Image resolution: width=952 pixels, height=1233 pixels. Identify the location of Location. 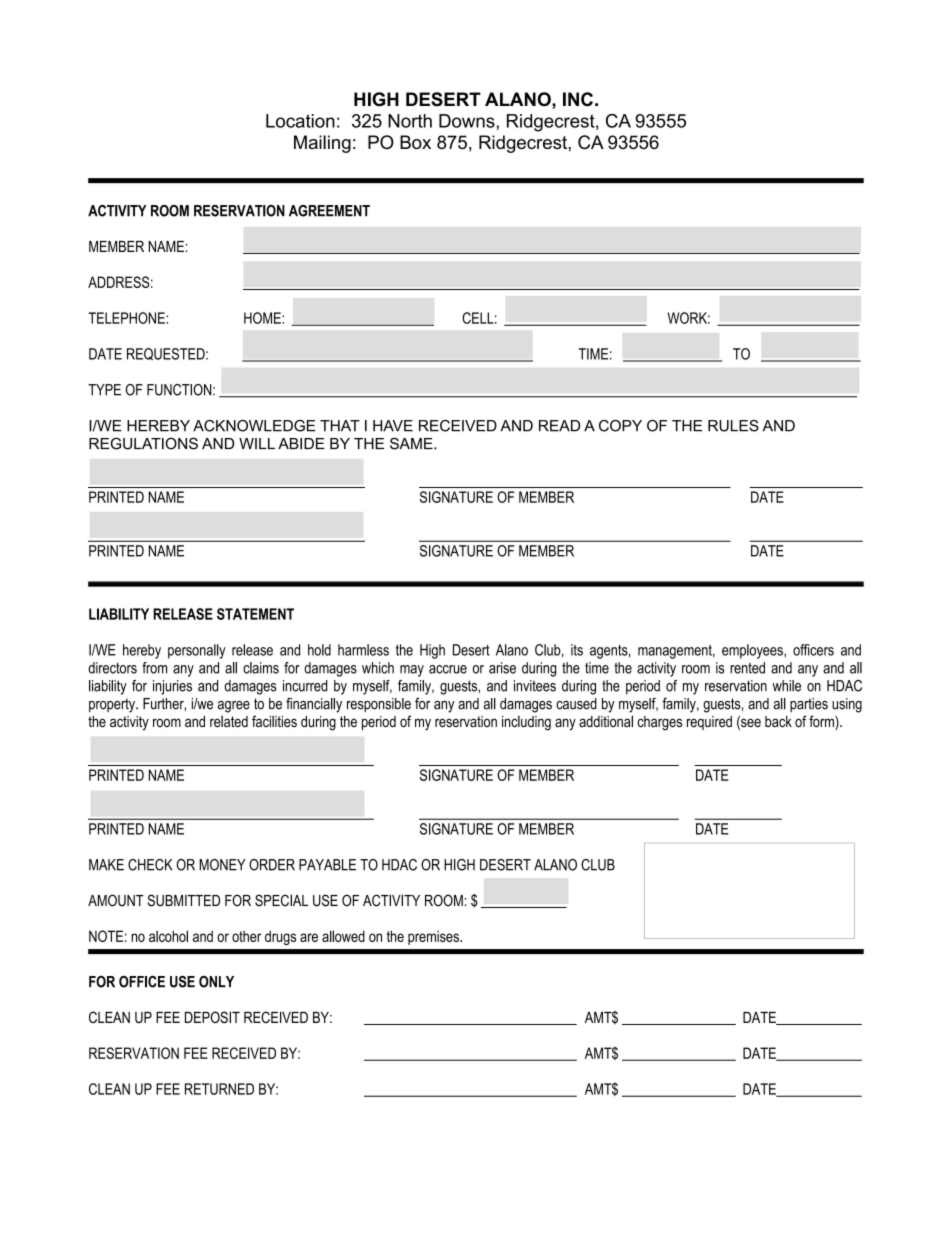
(300, 121).
